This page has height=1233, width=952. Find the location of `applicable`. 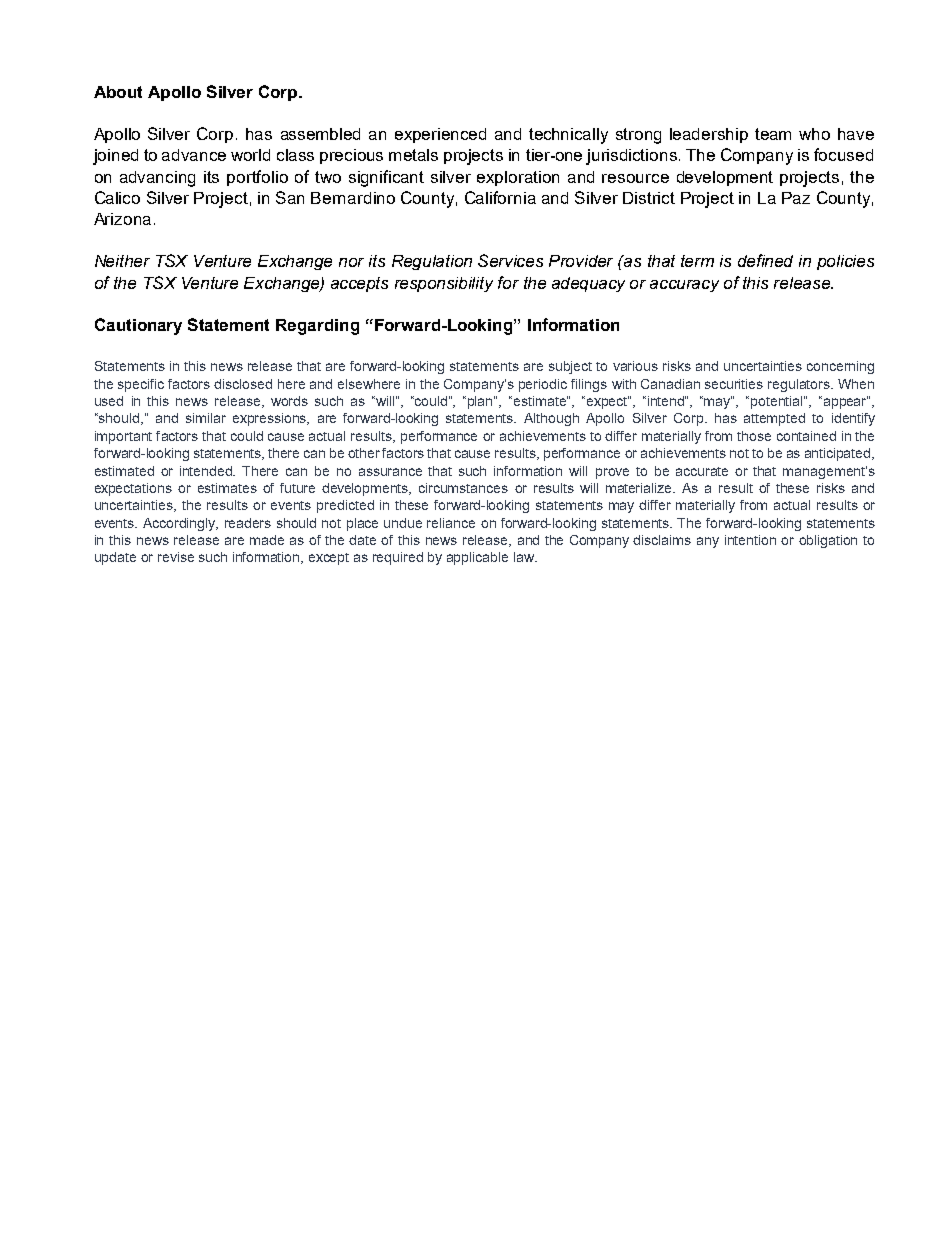

applicable is located at coordinates (477, 558).
